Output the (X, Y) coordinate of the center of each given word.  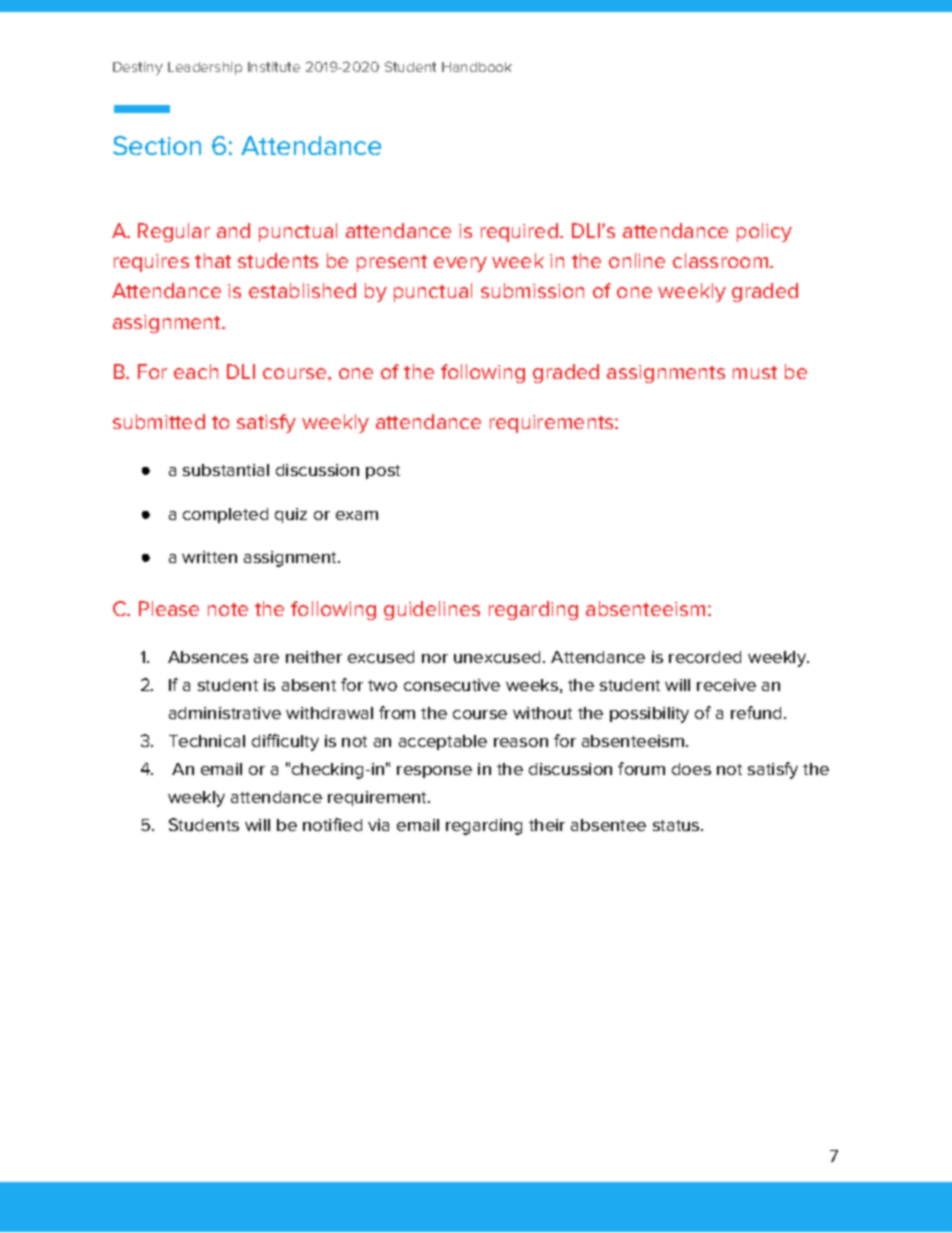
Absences (208, 657)
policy (764, 232)
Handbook (477, 67)
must (755, 372)
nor (435, 658)
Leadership (205, 68)
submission (532, 290)
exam (357, 515)
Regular (174, 232)
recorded (705, 657)
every (460, 264)
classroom (722, 260)
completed (225, 515)
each (196, 371)
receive (726, 685)
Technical (207, 741)
